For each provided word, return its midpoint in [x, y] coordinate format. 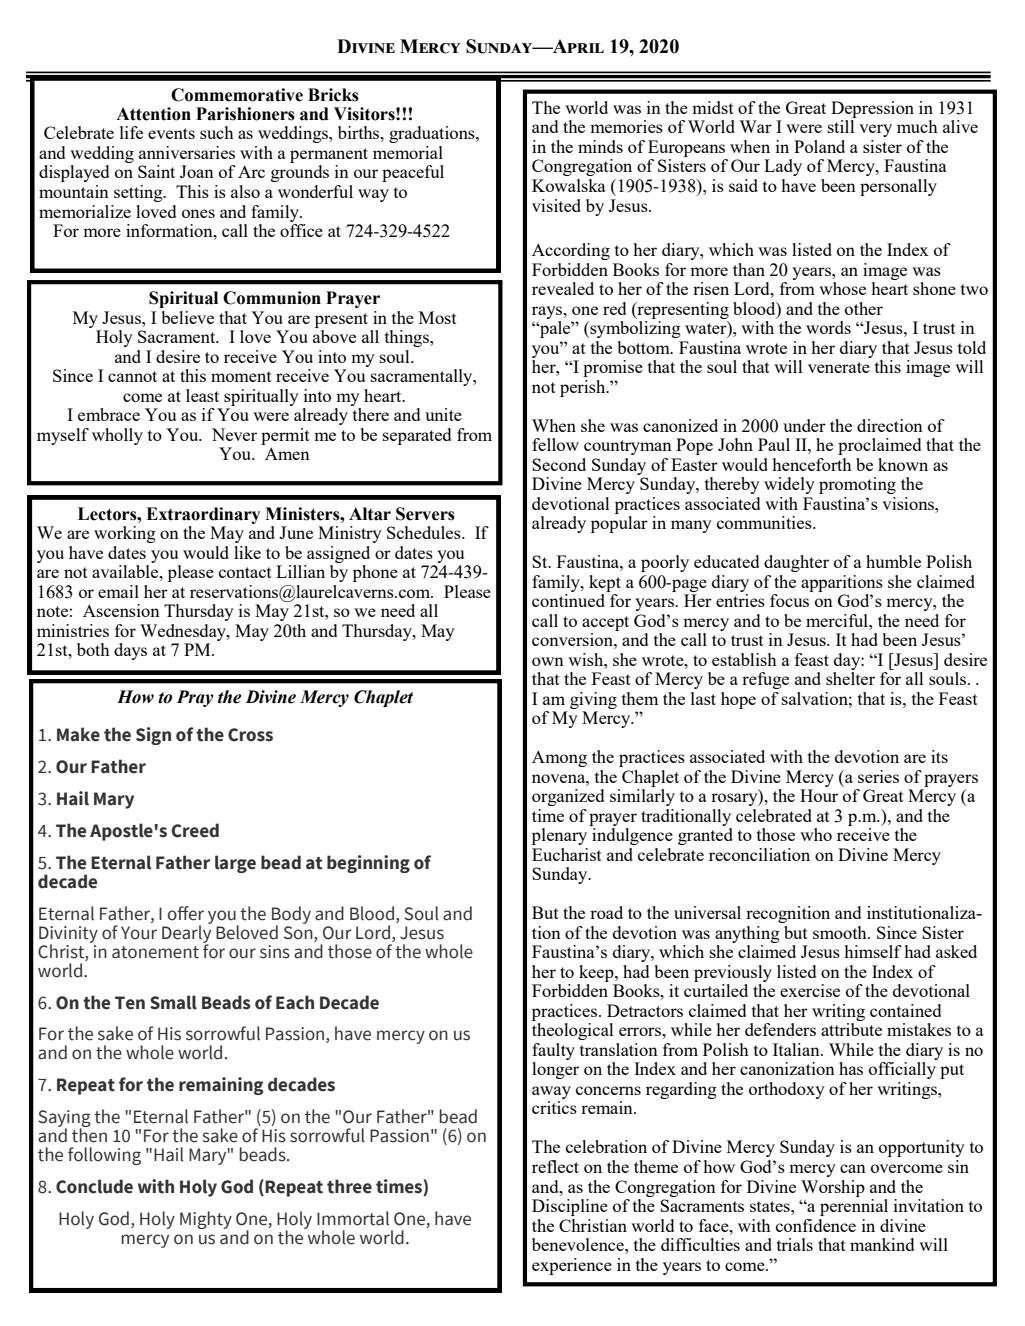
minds [600, 146]
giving [593, 700]
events [171, 133]
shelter [850, 678]
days [130, 651]
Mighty [206, 1220]
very [875, 130]
